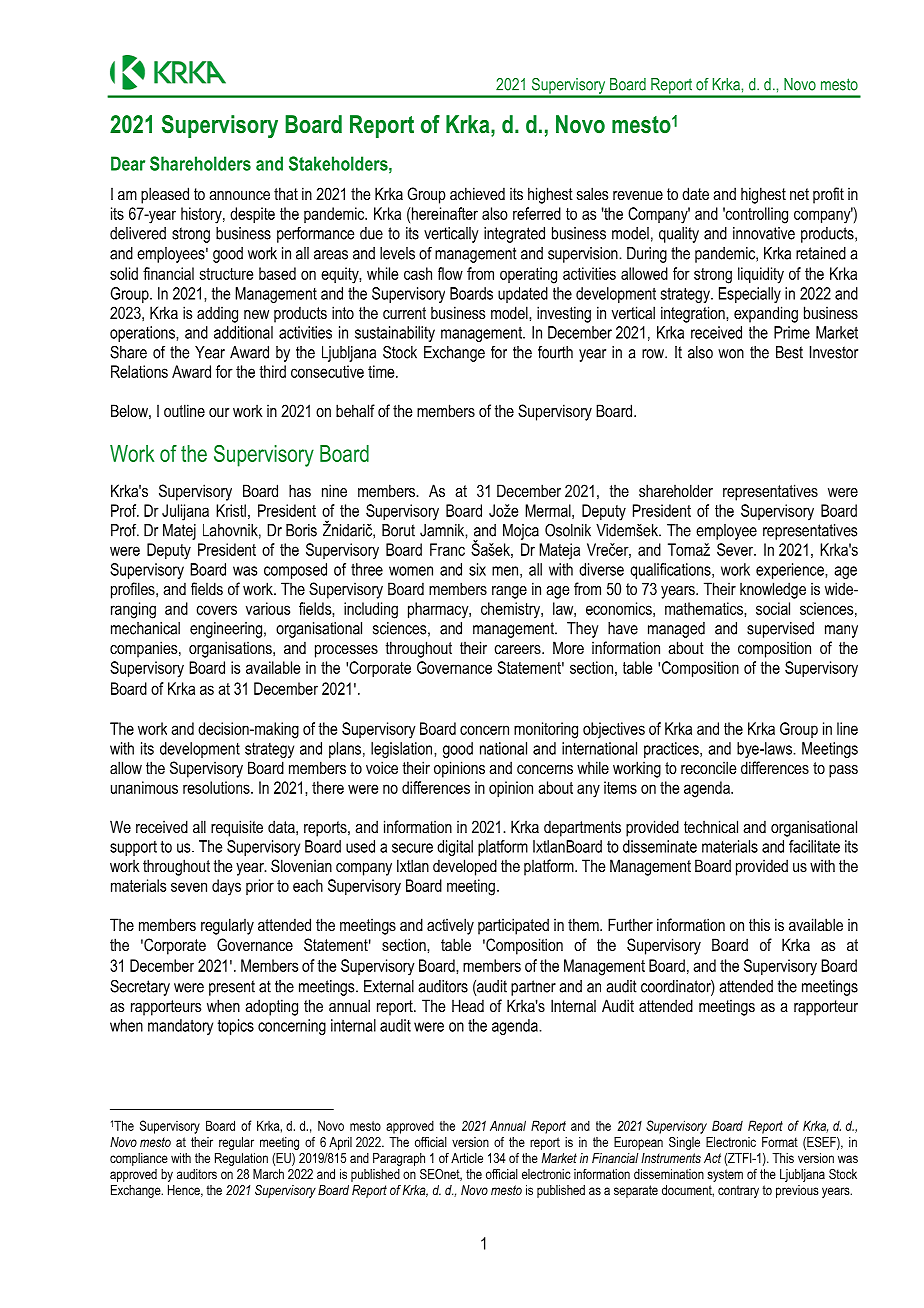 The height and width of the page is (1308, 924). I want to click on Regulation, so click(241, 1159).
